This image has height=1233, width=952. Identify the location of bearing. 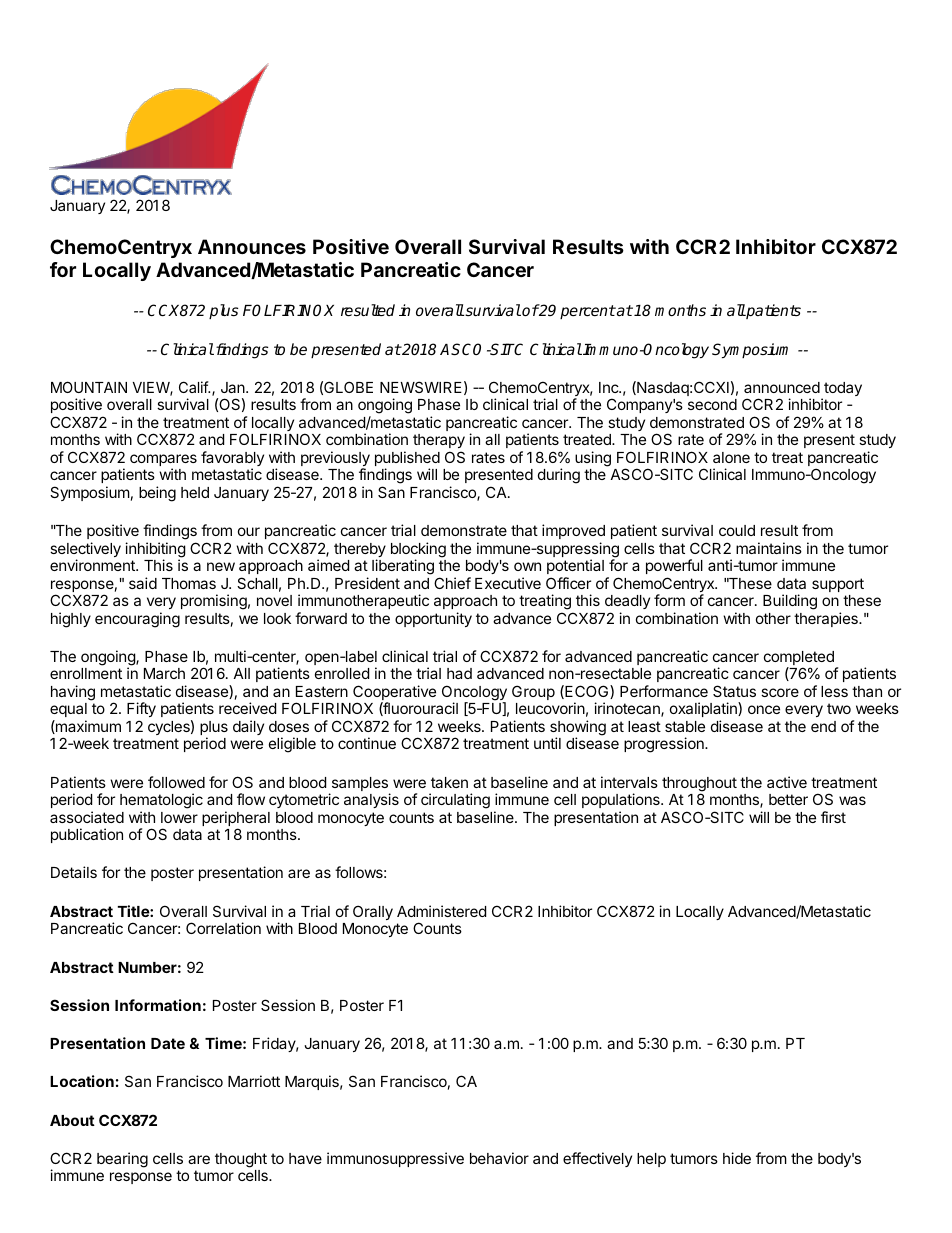
(122, 1160).
